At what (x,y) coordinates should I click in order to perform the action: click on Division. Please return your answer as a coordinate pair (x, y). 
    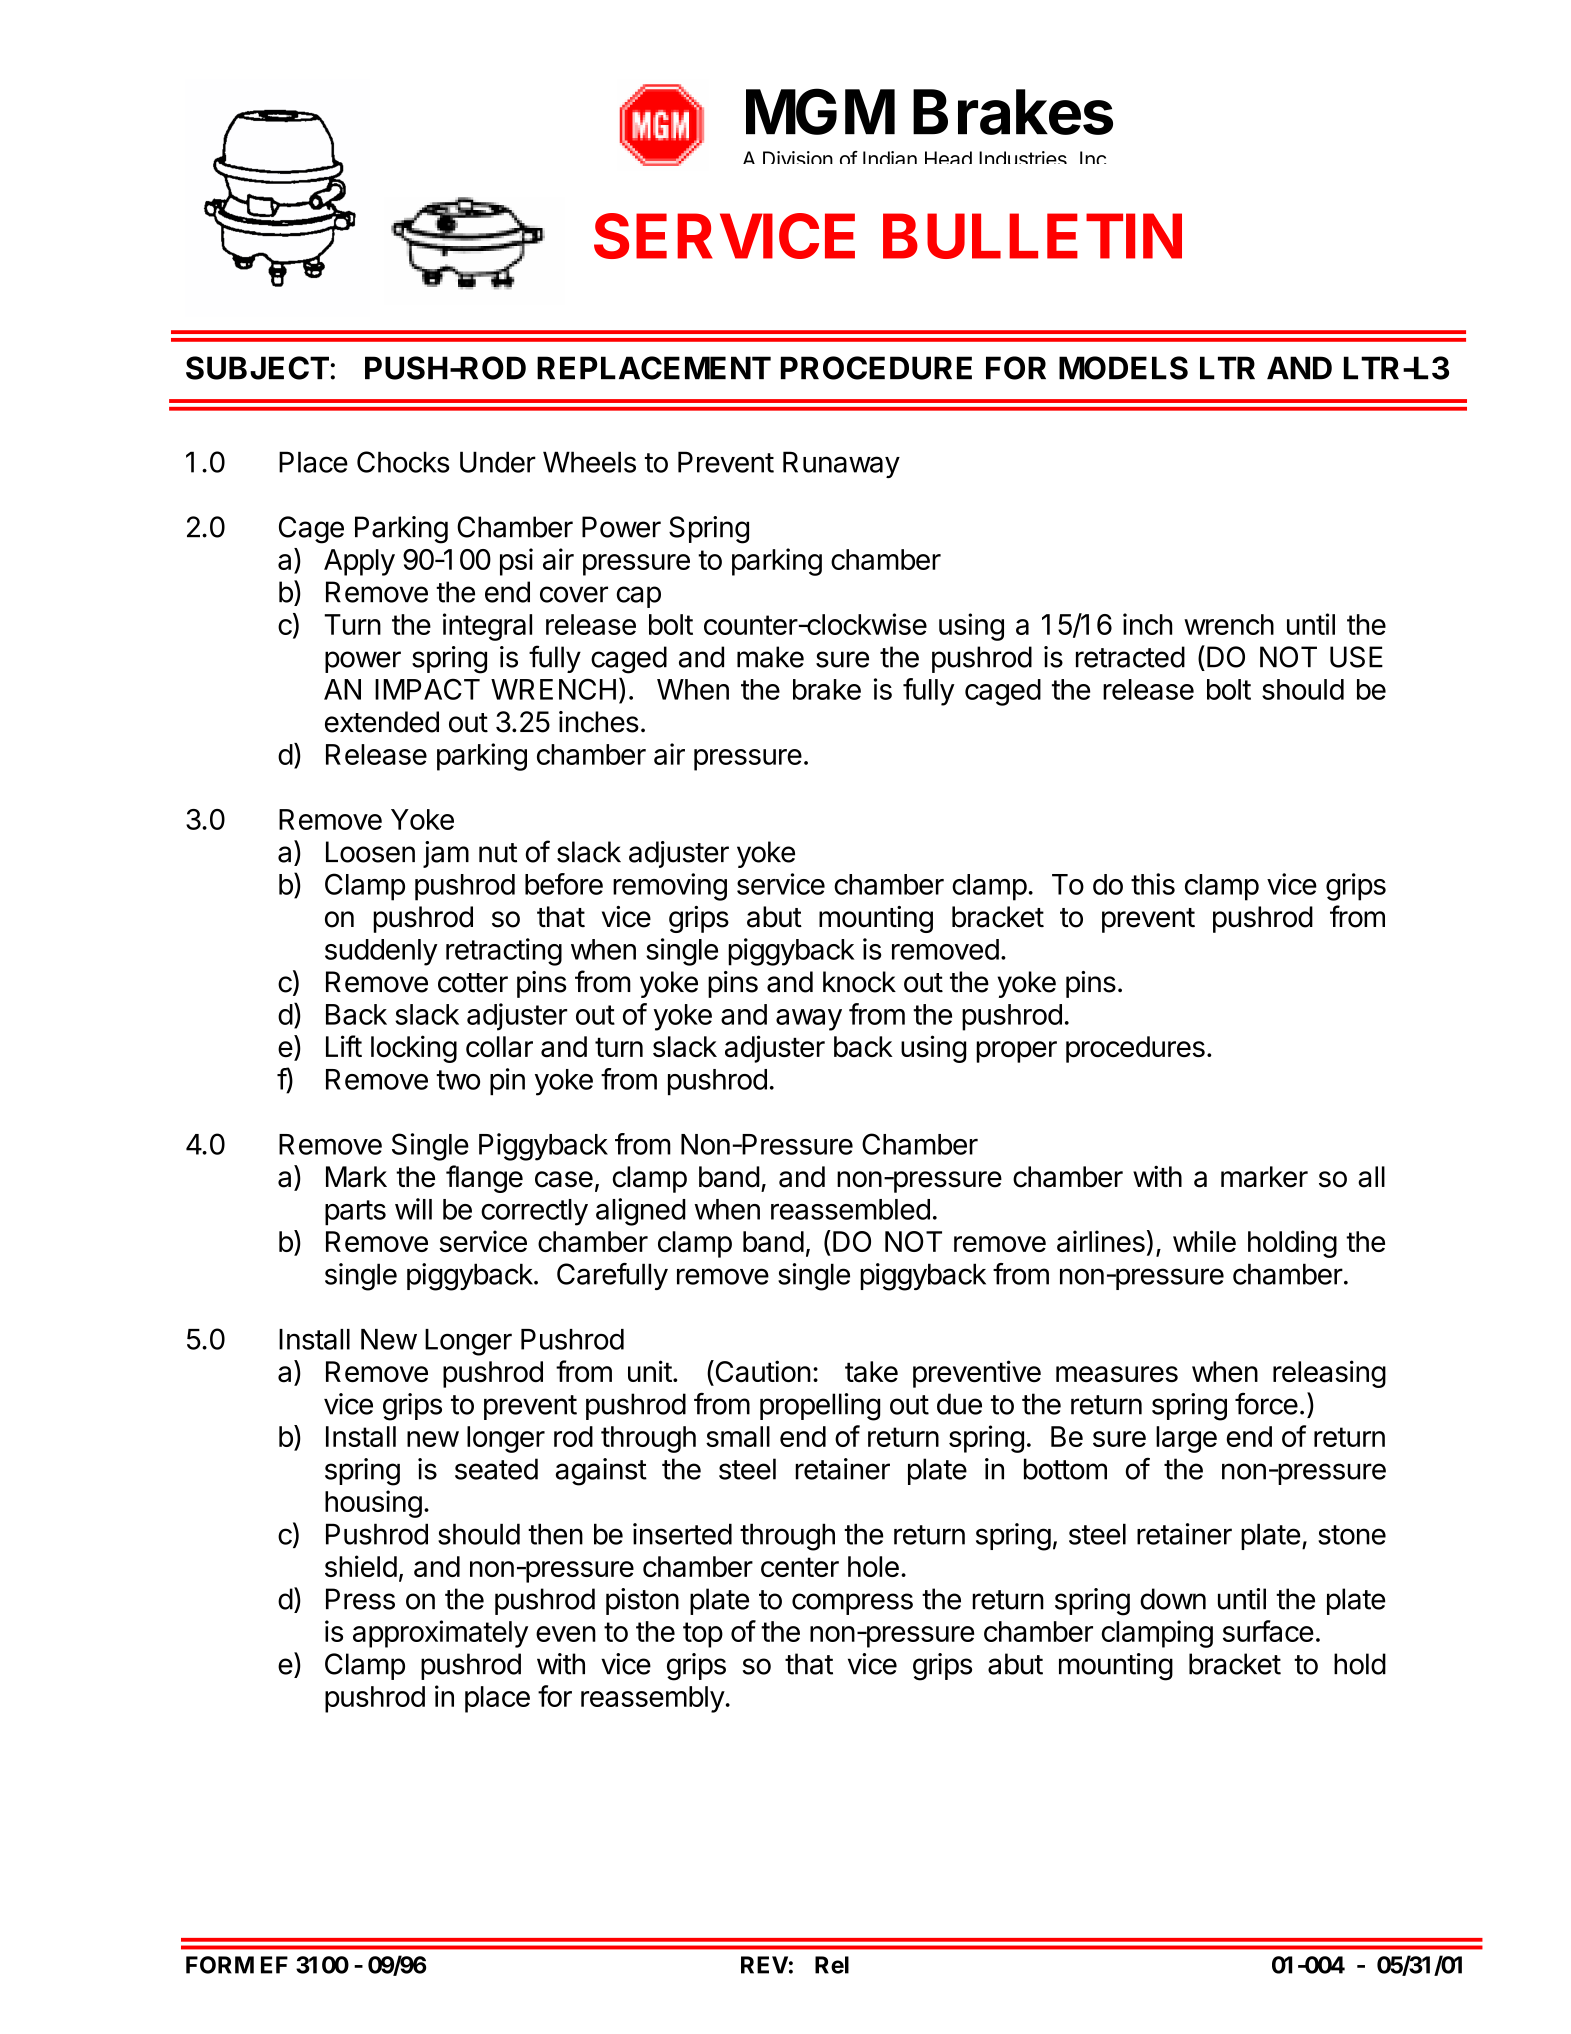
    Looking at the image, I should click on (798, 157).
